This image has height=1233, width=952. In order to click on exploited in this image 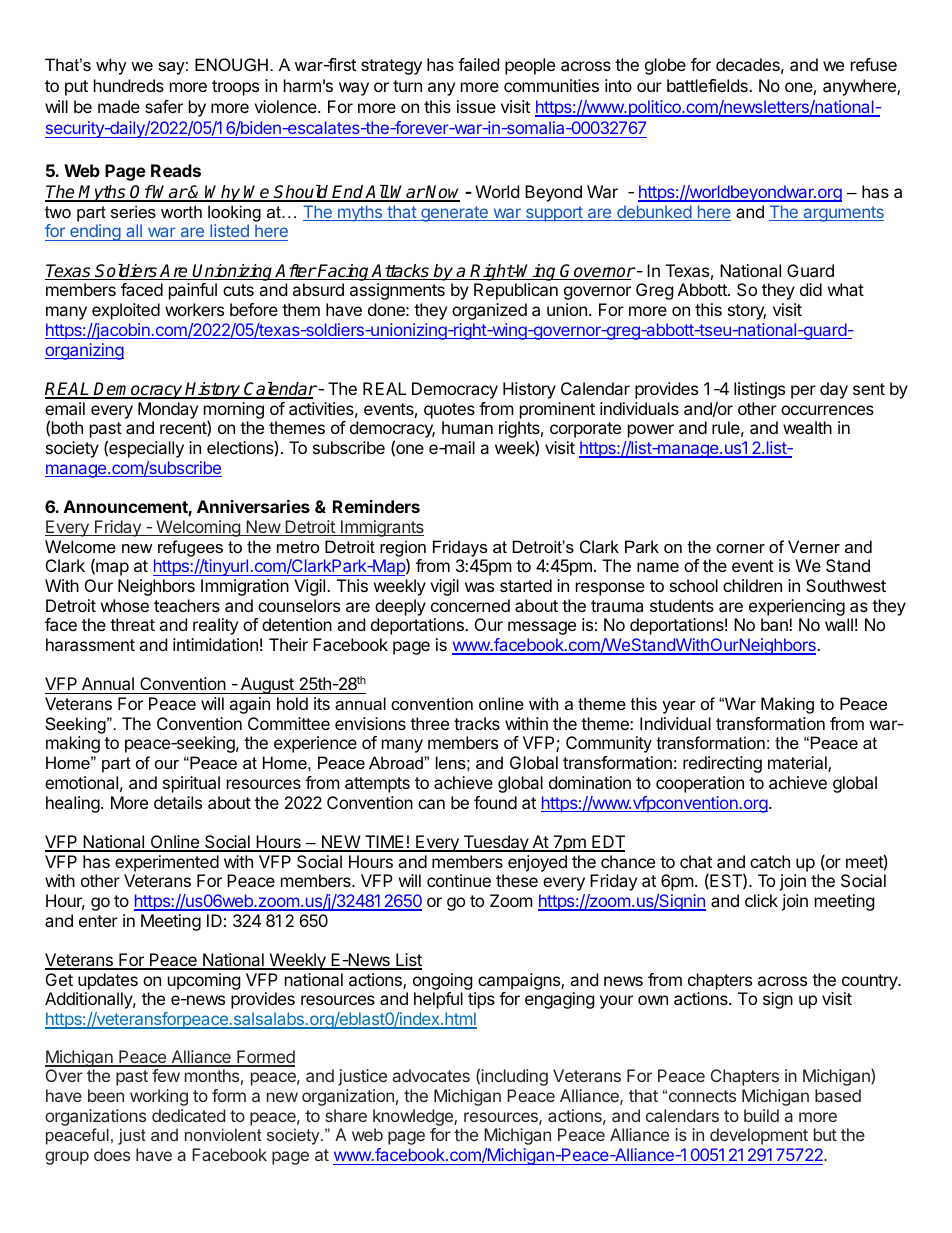, I will do `click(126, 311)`.
